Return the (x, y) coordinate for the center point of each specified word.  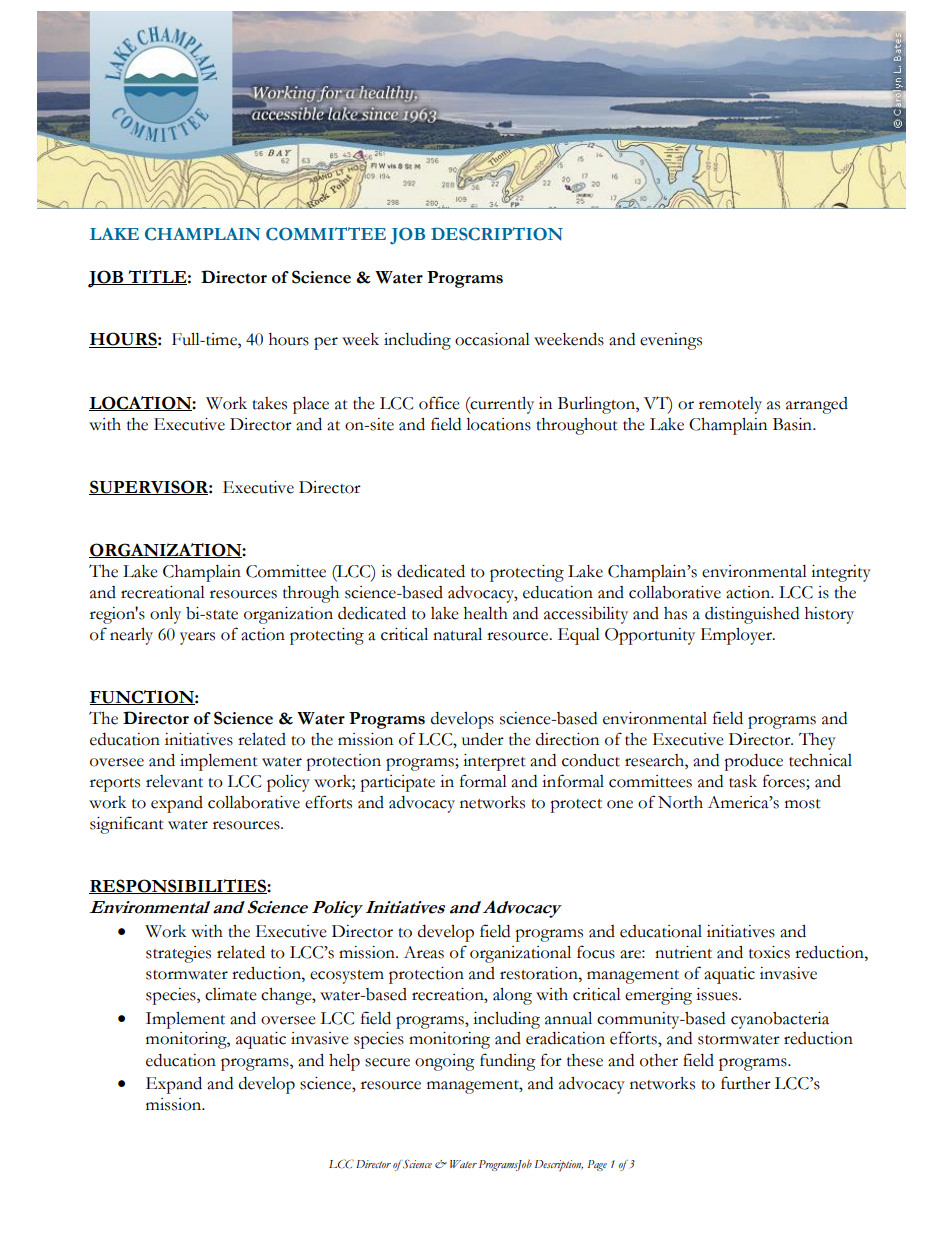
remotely (730, 405)
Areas (424, 952)
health (486, 613)
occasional (492, 339)
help (344, 1062)
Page (597, 1165)
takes (269, 403)
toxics (769, 952)
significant (127, 825)
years (197, 638)
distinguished (752, 615)
